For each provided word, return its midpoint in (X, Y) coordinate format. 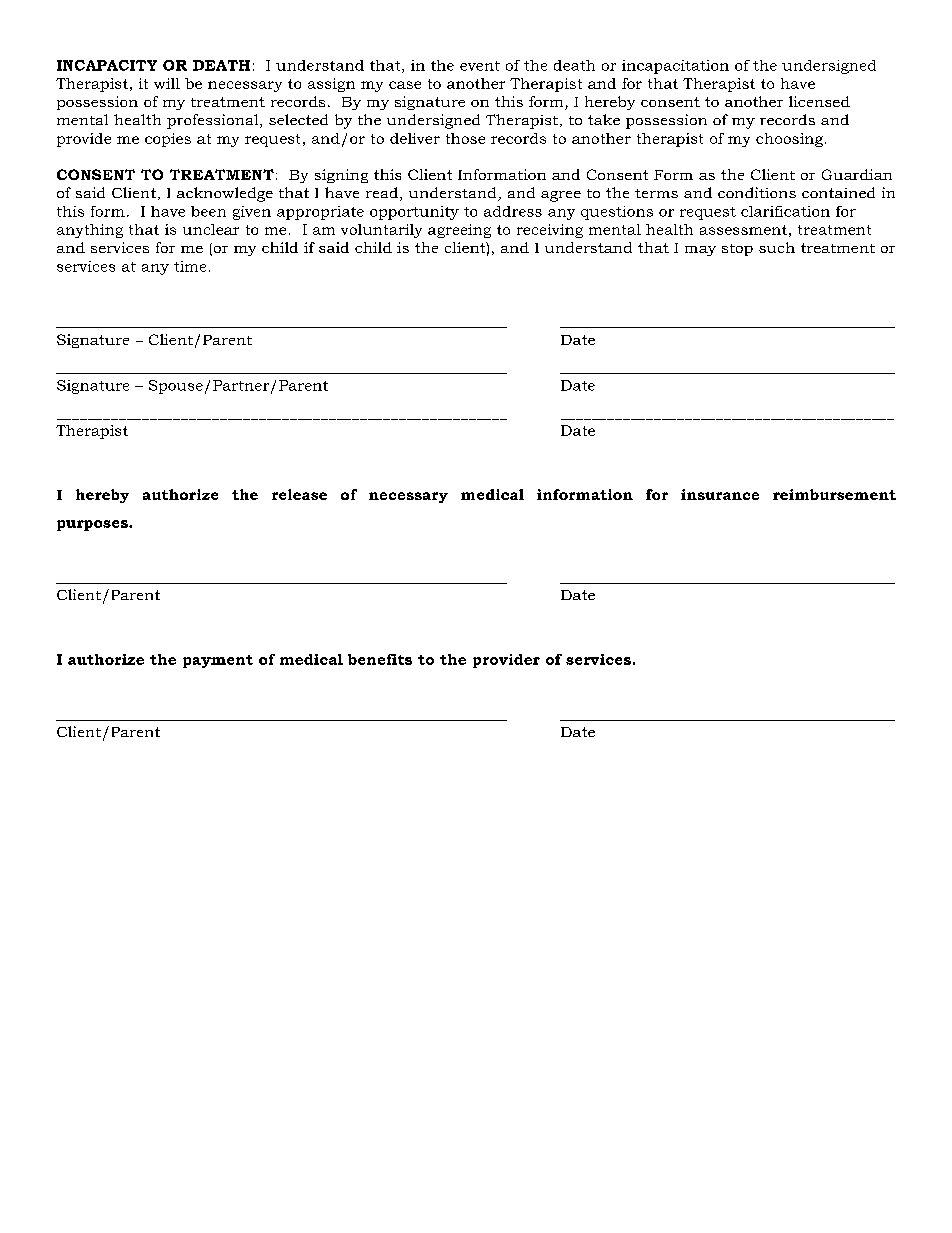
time (190, 266)
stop (737, 250)
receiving (550, 231)
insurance (720, 494)
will (167, 83)
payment (218, 661)
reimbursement (834, 494)
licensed (819, 101)
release (299, 494)
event (480, 66)
